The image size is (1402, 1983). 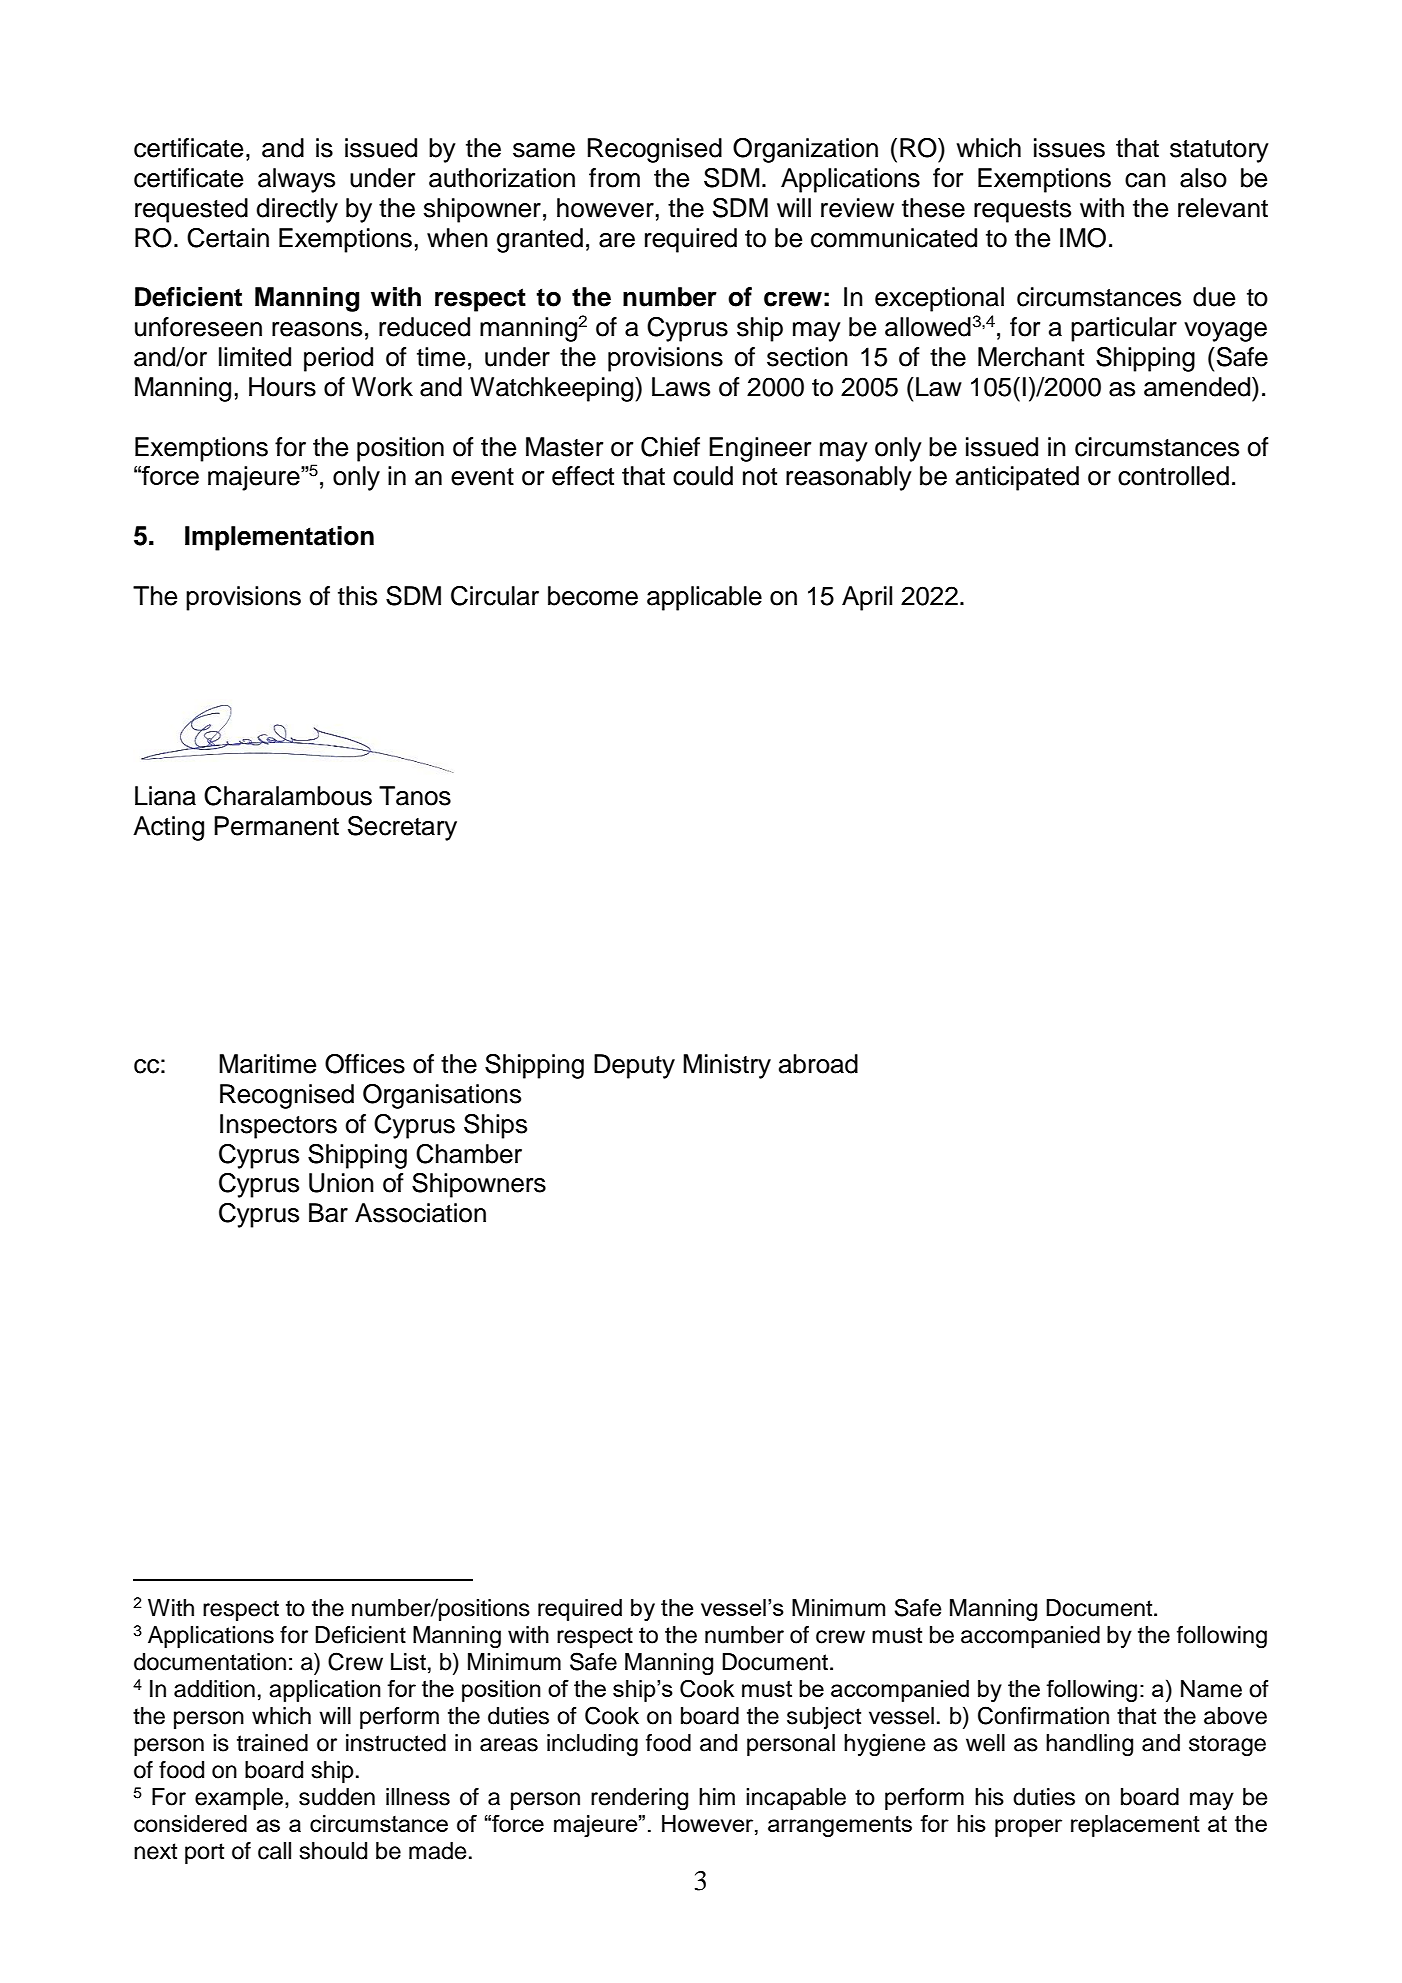 I want to click on Ministry, so click(x=727, y=1066).
